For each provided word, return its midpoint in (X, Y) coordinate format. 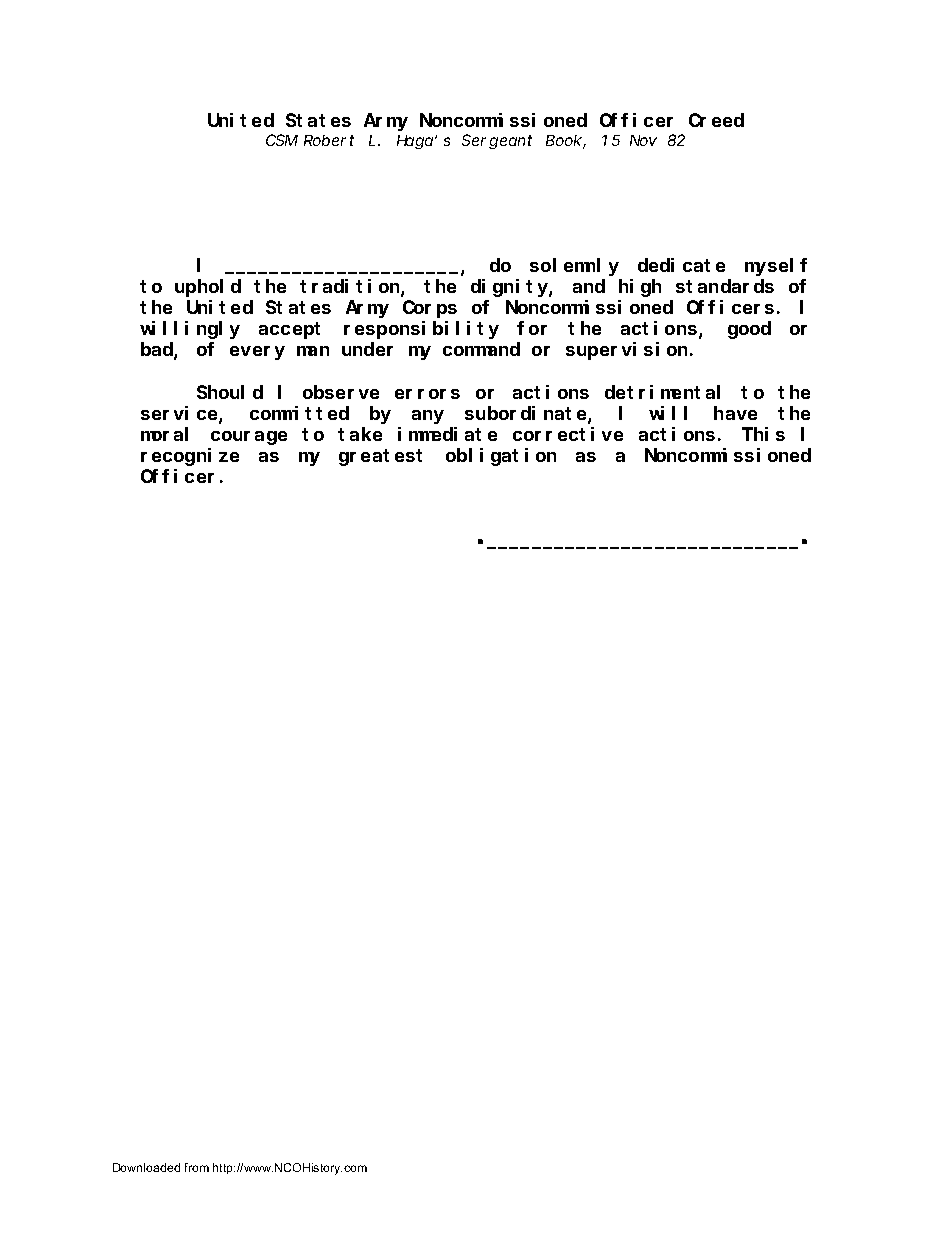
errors (427, 394)
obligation (501, 457)
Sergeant (497, 142)
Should (230, 392)
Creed (716, 120)
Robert (329, 140)
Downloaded (146, 1167)
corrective (568, 434)
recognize (190, 457)
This (763, 434)
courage (249, 438)
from (197, 1167)
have (735, 413)
